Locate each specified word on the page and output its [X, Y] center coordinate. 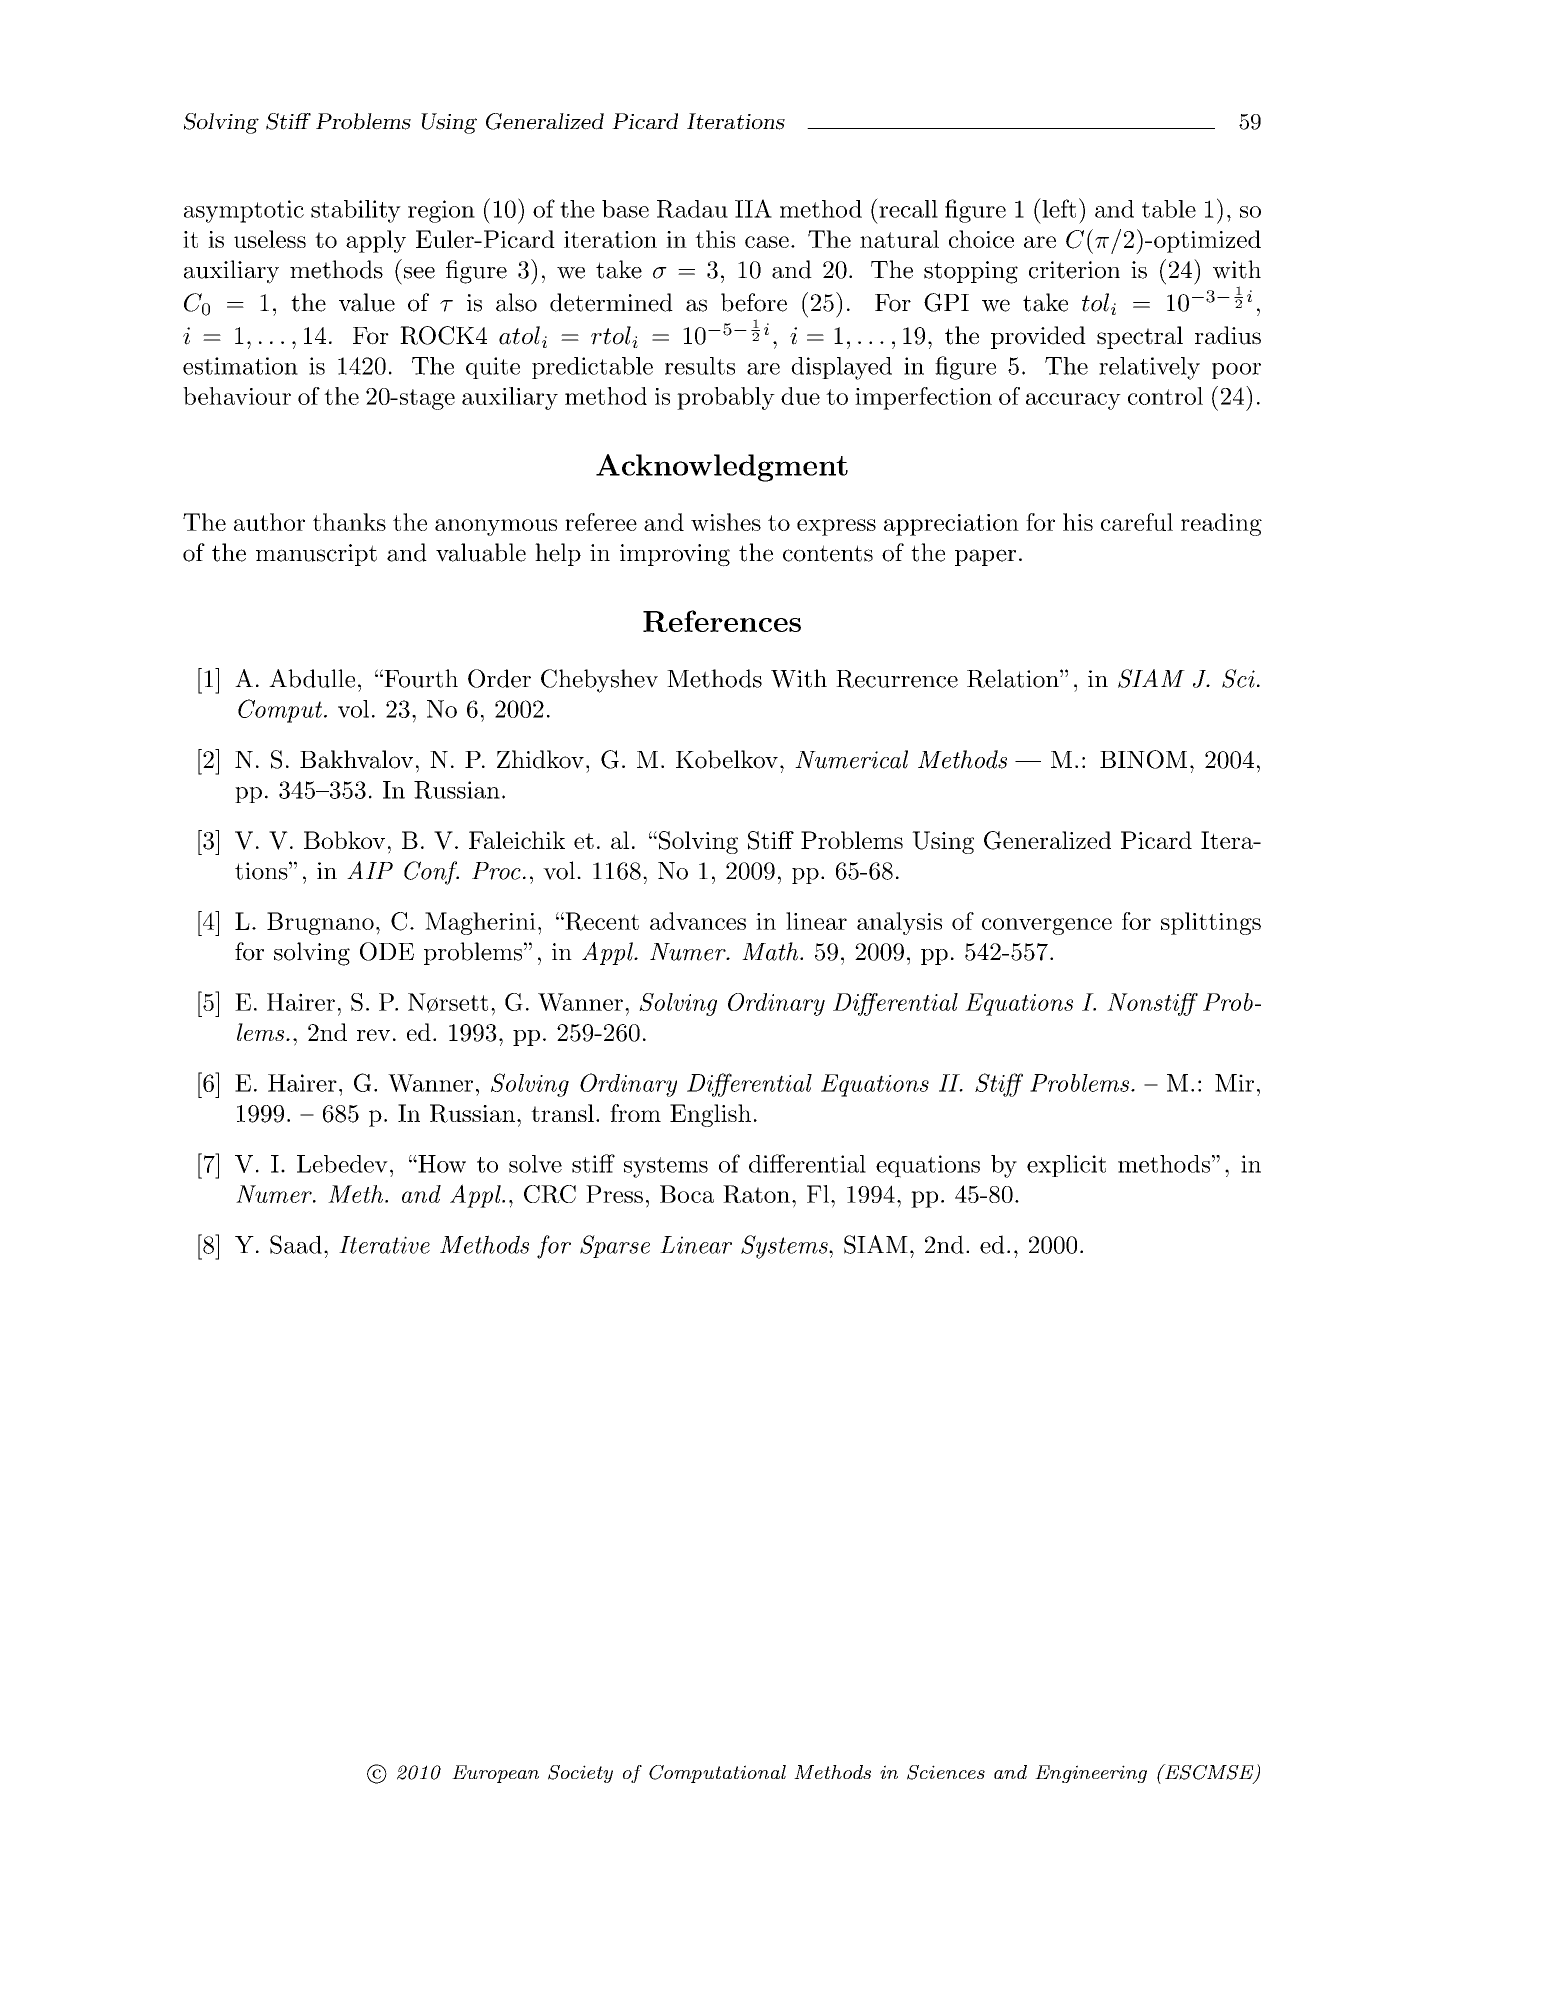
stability [356, 211]
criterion [1074, 270]
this [715, 239]
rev [373, 1035]
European [495, 1774]
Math [771, 951]
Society [580, 1774]
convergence [1047, 926]
